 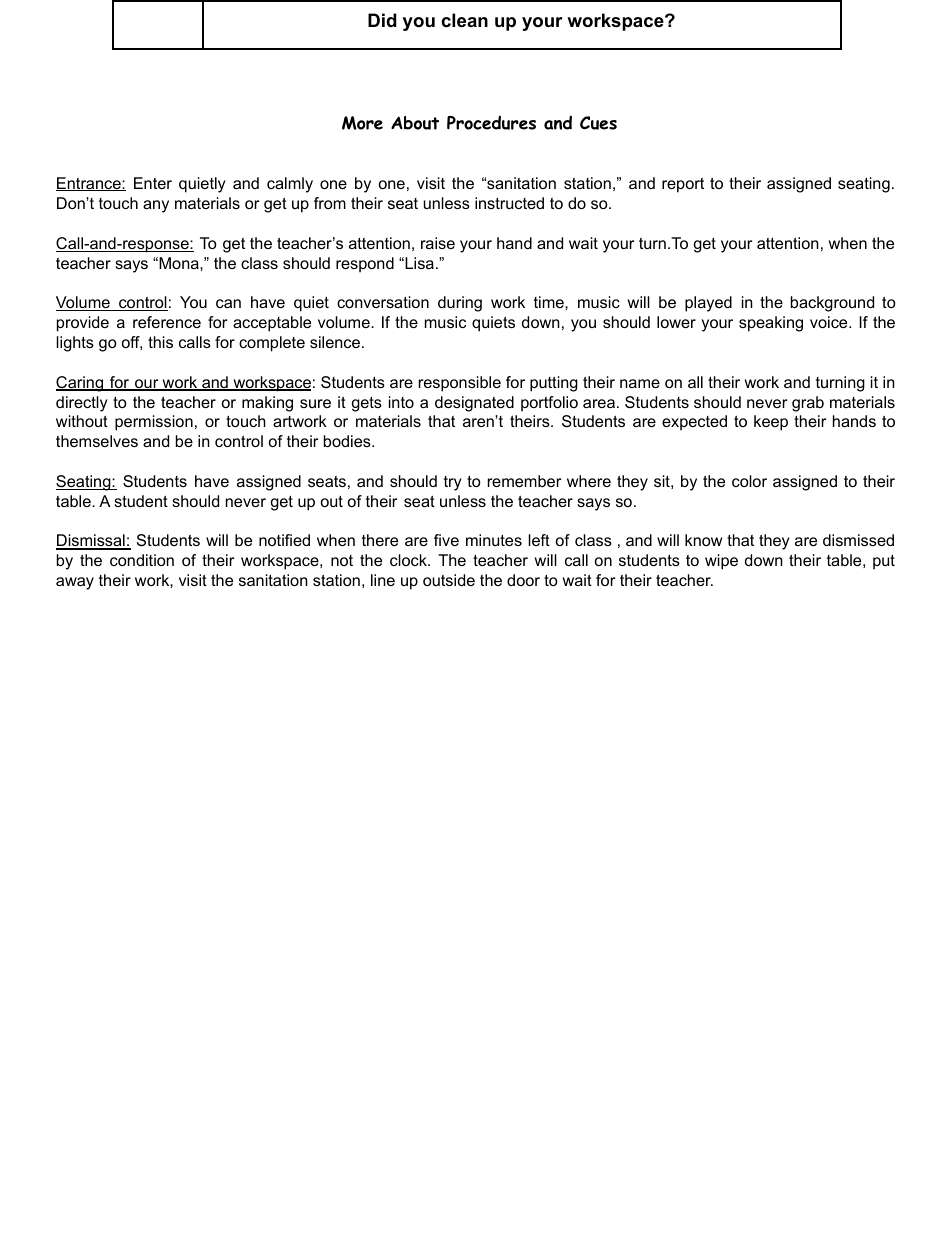 What do you see at coordinates (142, 560) in the page?
I see `condition` at bounding box center [142, 560].
